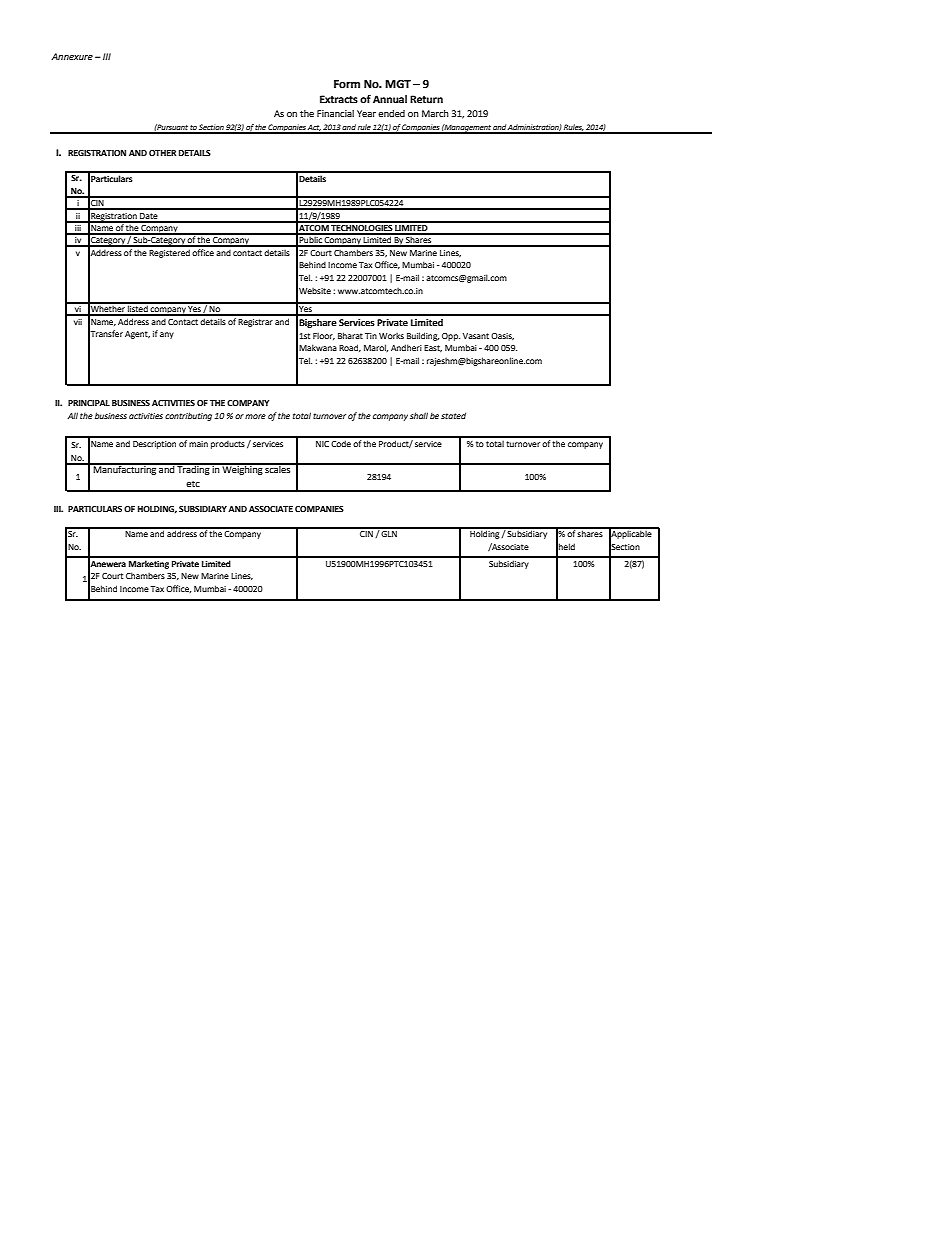 This document has width=952, height=1233. Describe the element at coordinates (339, 99) in the document. I see `Extracts` at that location.
